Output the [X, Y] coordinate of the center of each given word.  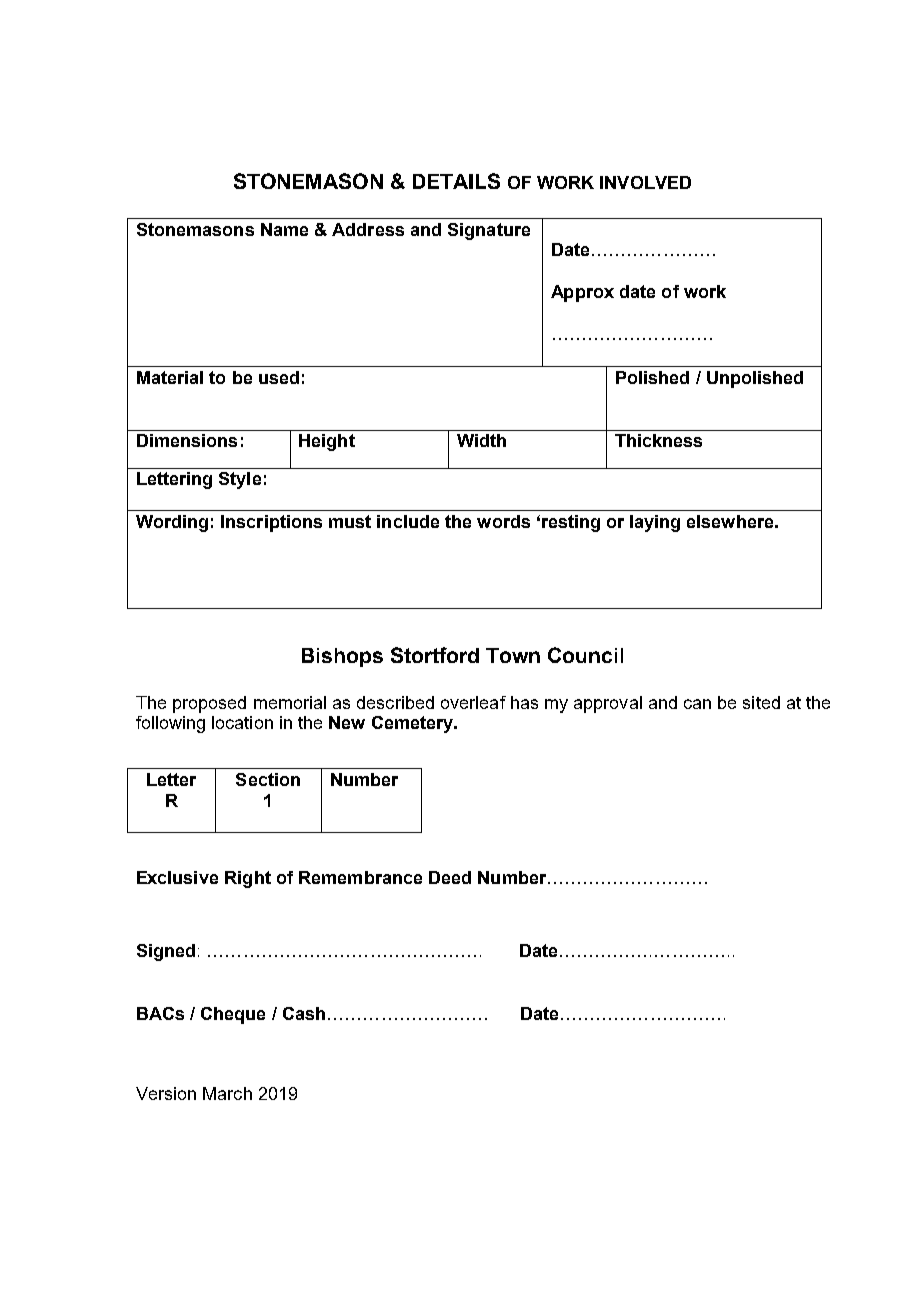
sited [761, 702]
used [279, 377]
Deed [450, 877]
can [697, 704]
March [227, 1093]
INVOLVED [645, 182]
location [242, 722]
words [503, 521]
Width [481, 440]
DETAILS [456, 181]
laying [655, 523]
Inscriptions [271, 523]
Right [248, 879]
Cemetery [414, 724]
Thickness [658, 440]
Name [284, 229]
